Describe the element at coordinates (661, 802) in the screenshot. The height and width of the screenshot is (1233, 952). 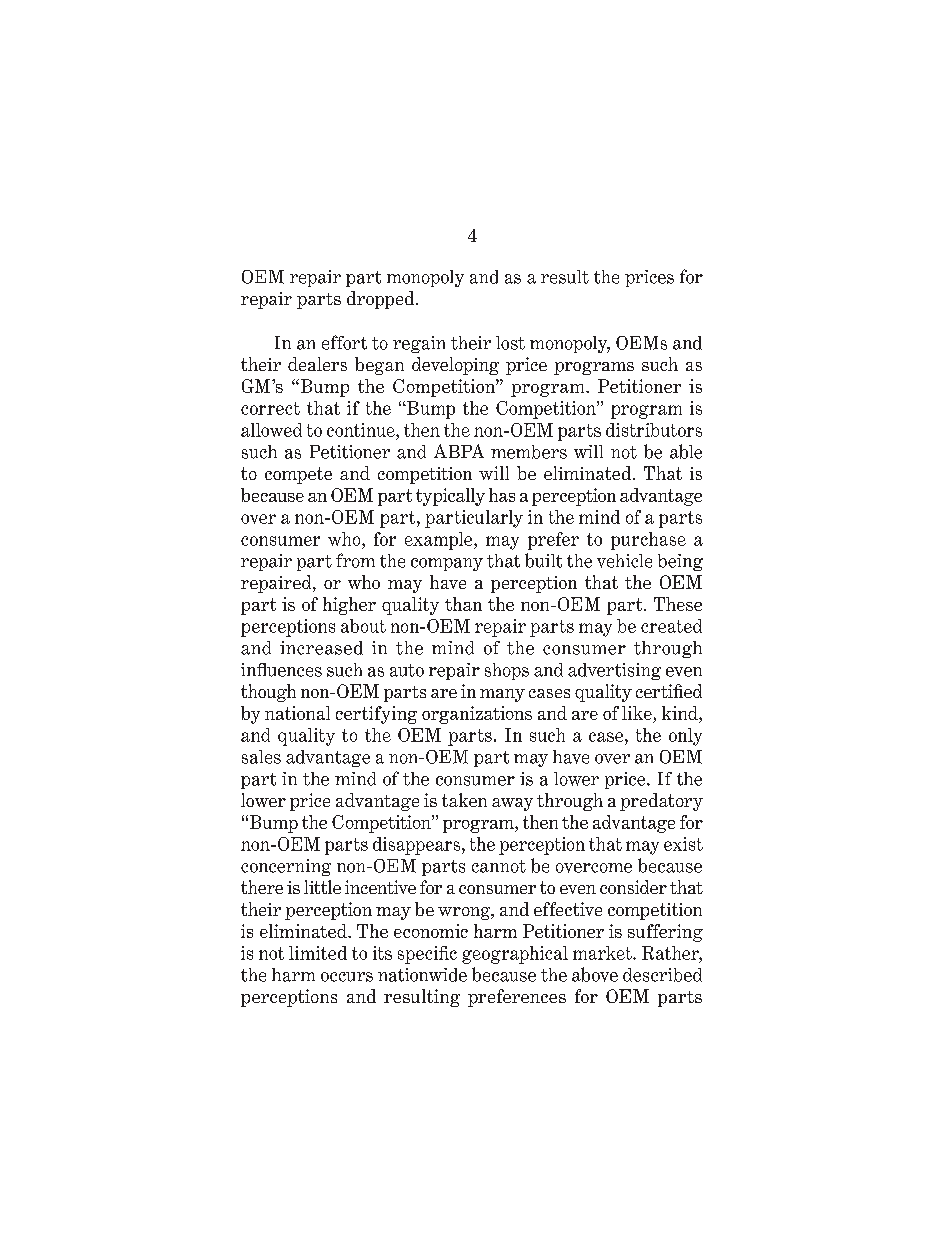
I see `predatory` at that location.
